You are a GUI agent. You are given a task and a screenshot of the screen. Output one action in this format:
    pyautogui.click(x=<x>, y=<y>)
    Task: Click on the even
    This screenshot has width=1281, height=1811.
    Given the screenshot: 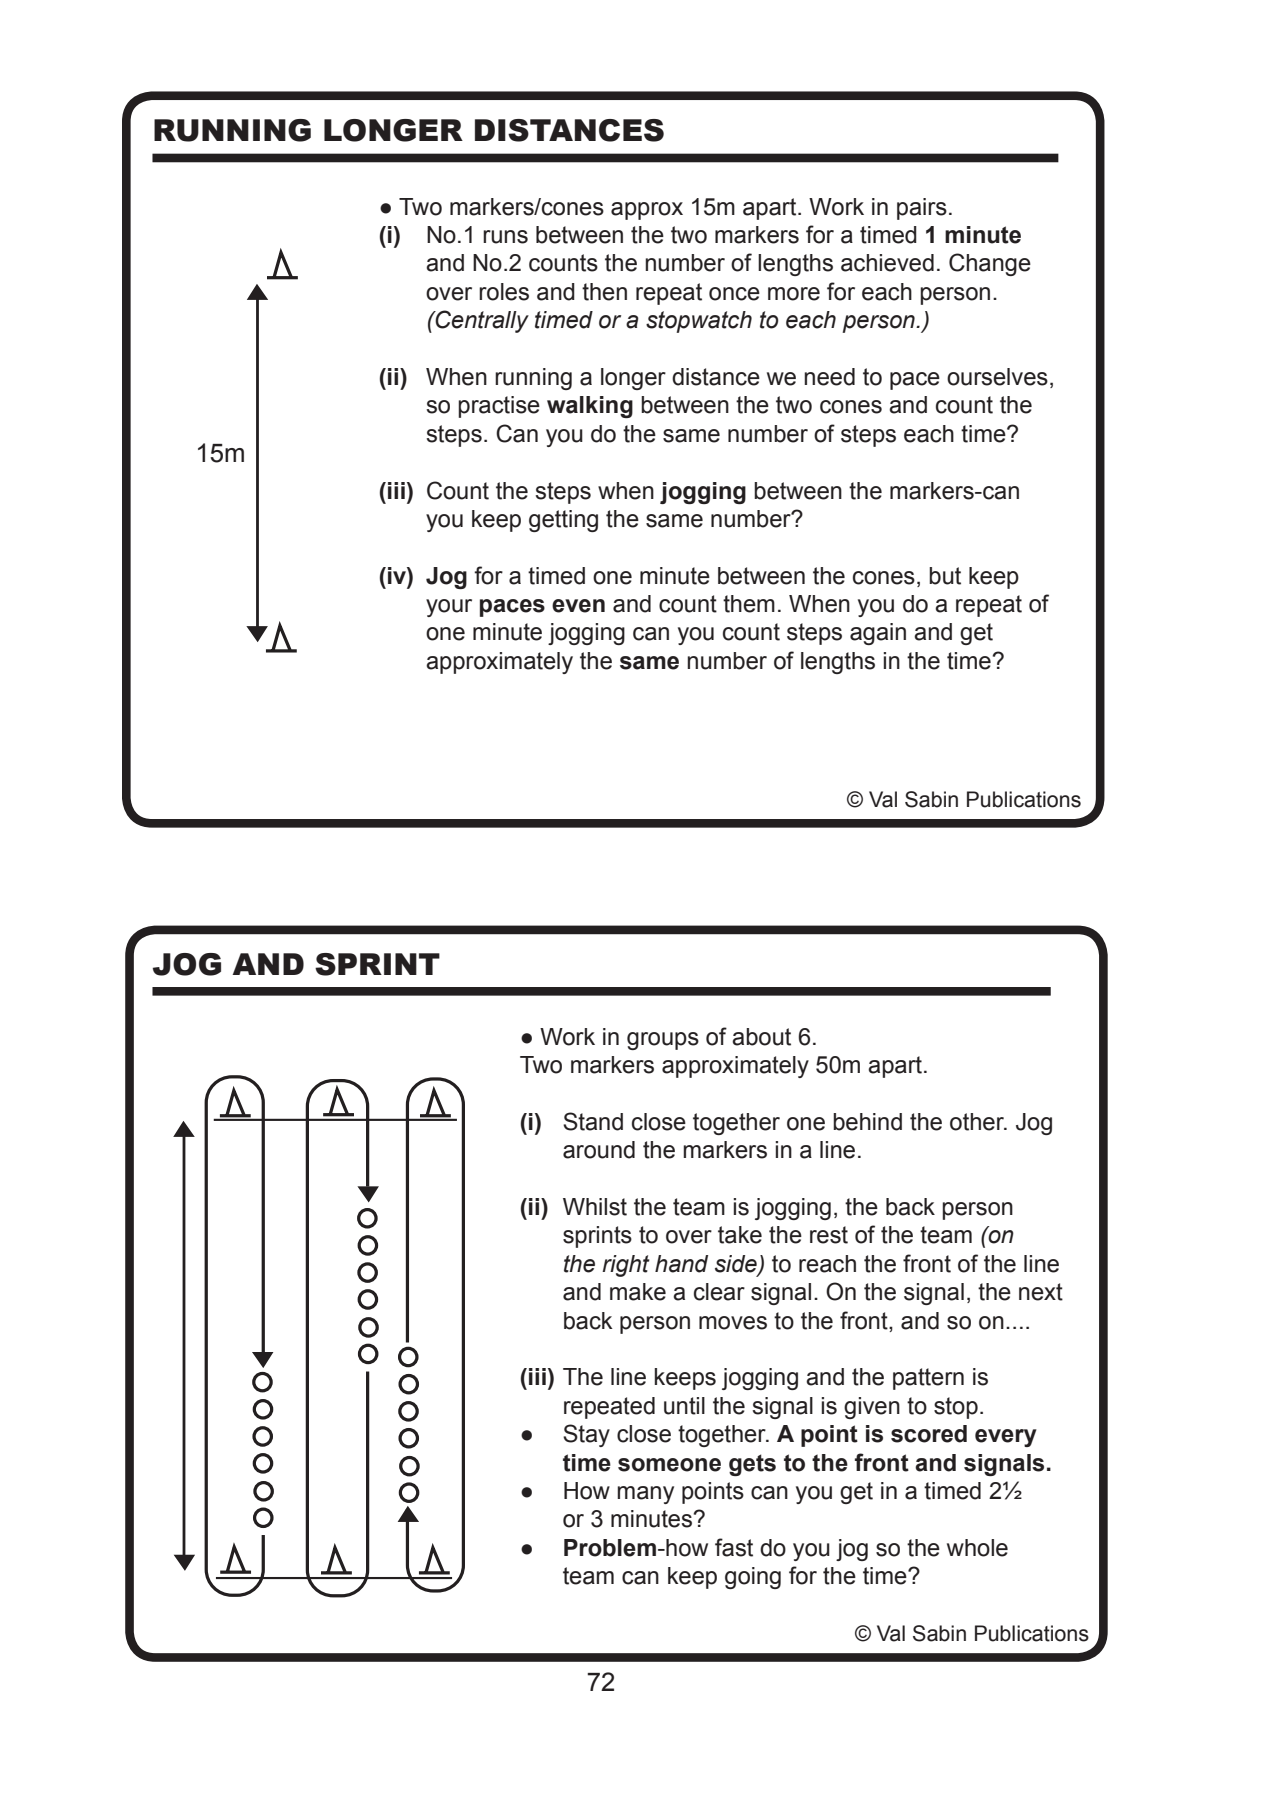 What is the action you would take?
    pyautogui.click(x=578, y=606)
